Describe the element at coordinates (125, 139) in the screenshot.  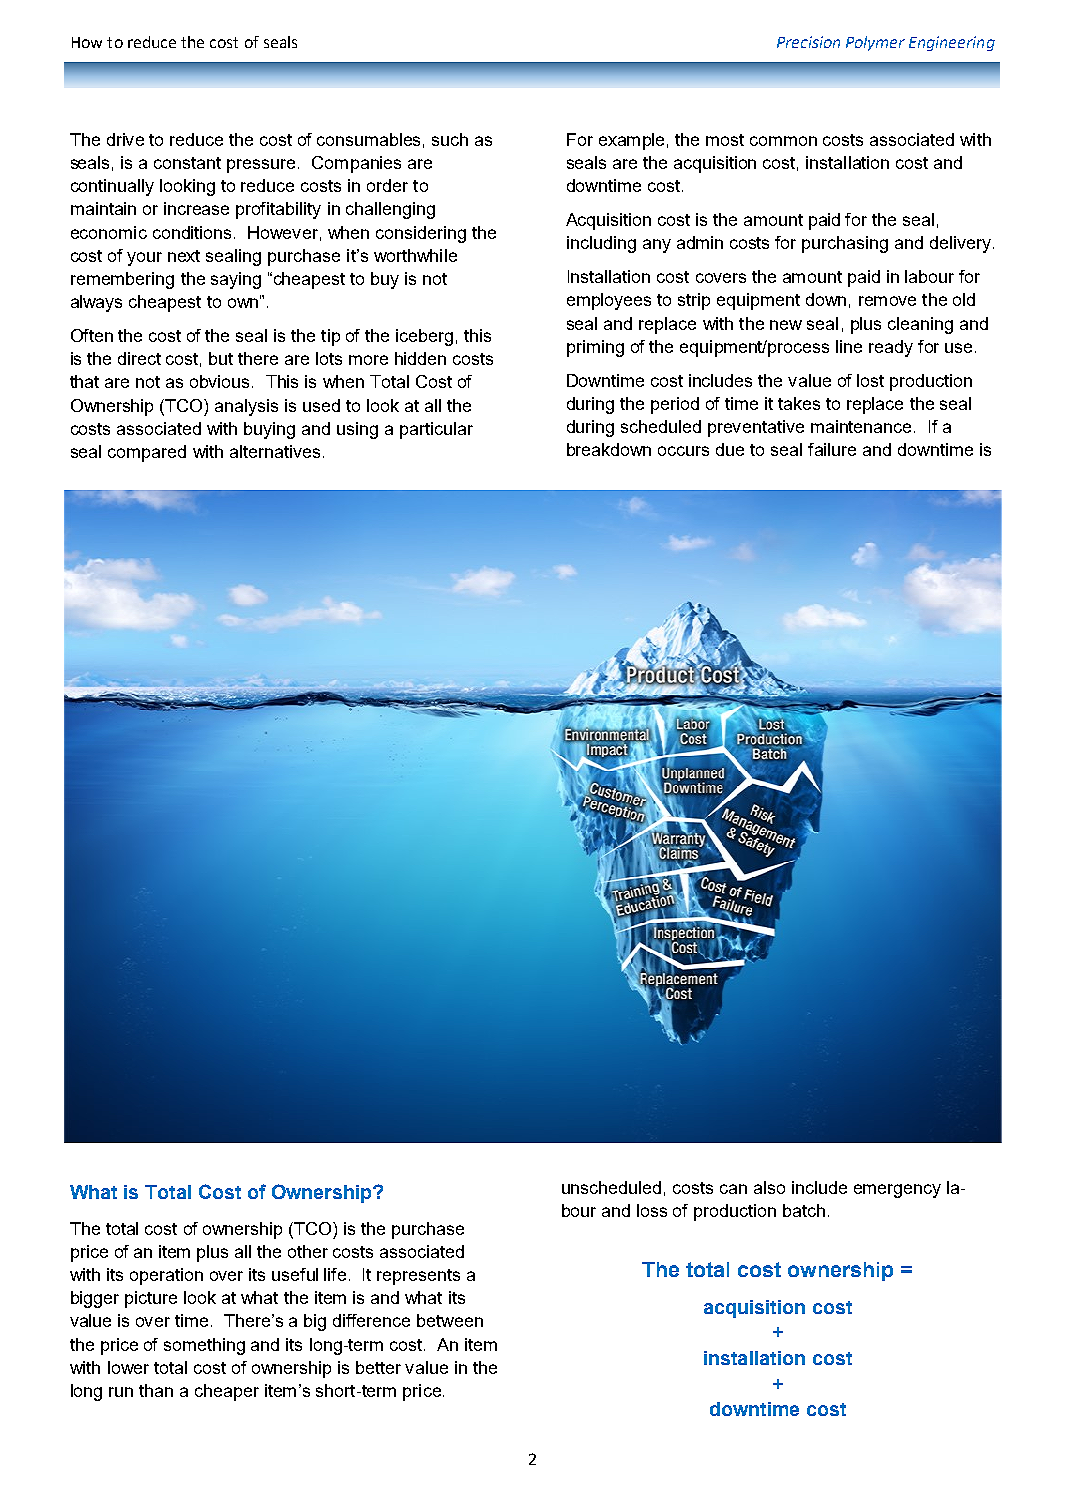
I see `drive` at that location.
